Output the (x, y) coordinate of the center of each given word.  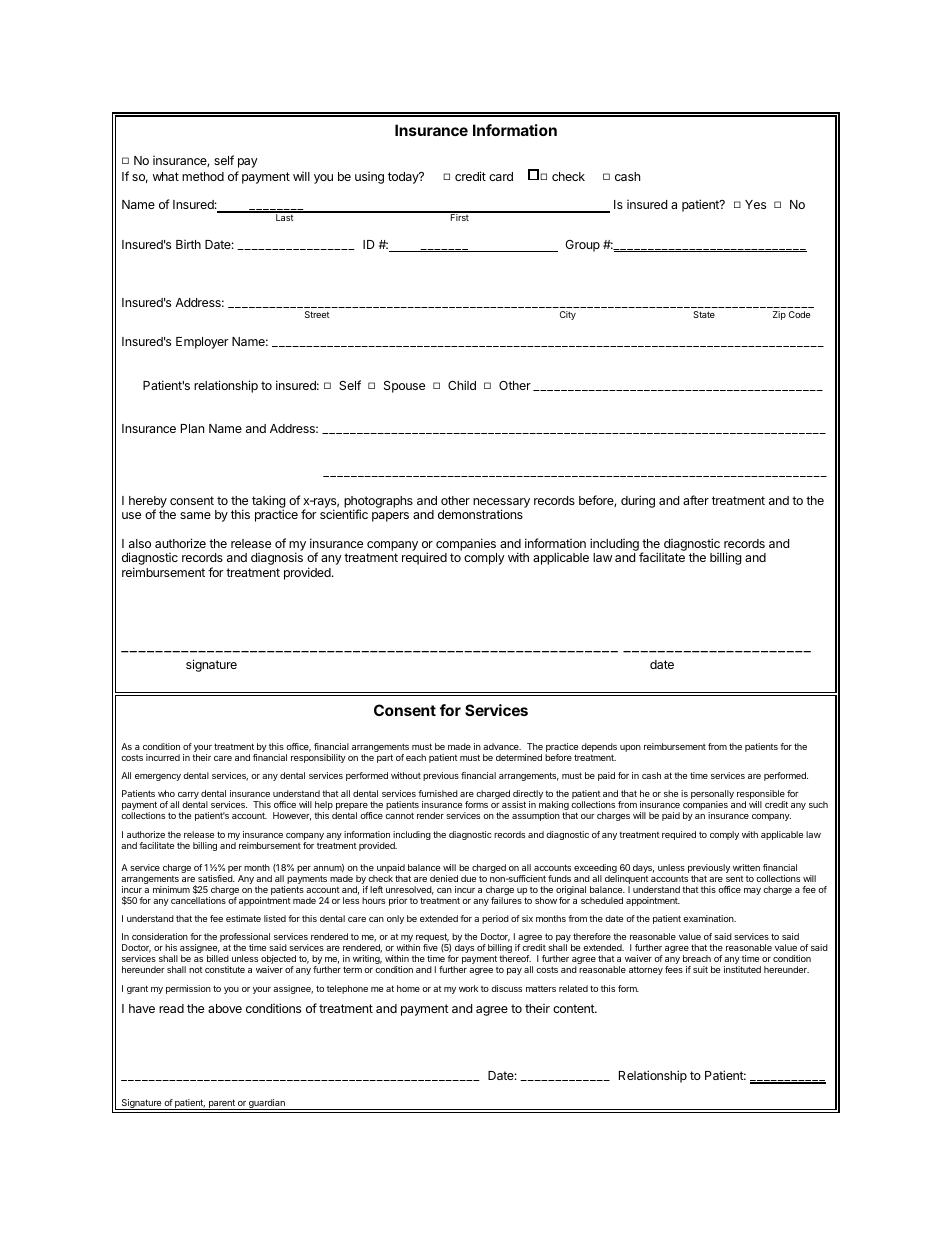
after (696, 500)
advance (502, 746)
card (501, 176)
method (203, 176)
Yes (755, 204)
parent (221, 1104)
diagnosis (277, 558)
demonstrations (480, 514)
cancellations (198, 900)
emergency (158, 777)
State (704, 314)
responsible (761, 796)
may (752, 891)
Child (462, 385)
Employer (202, 343)
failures (506, 900)
